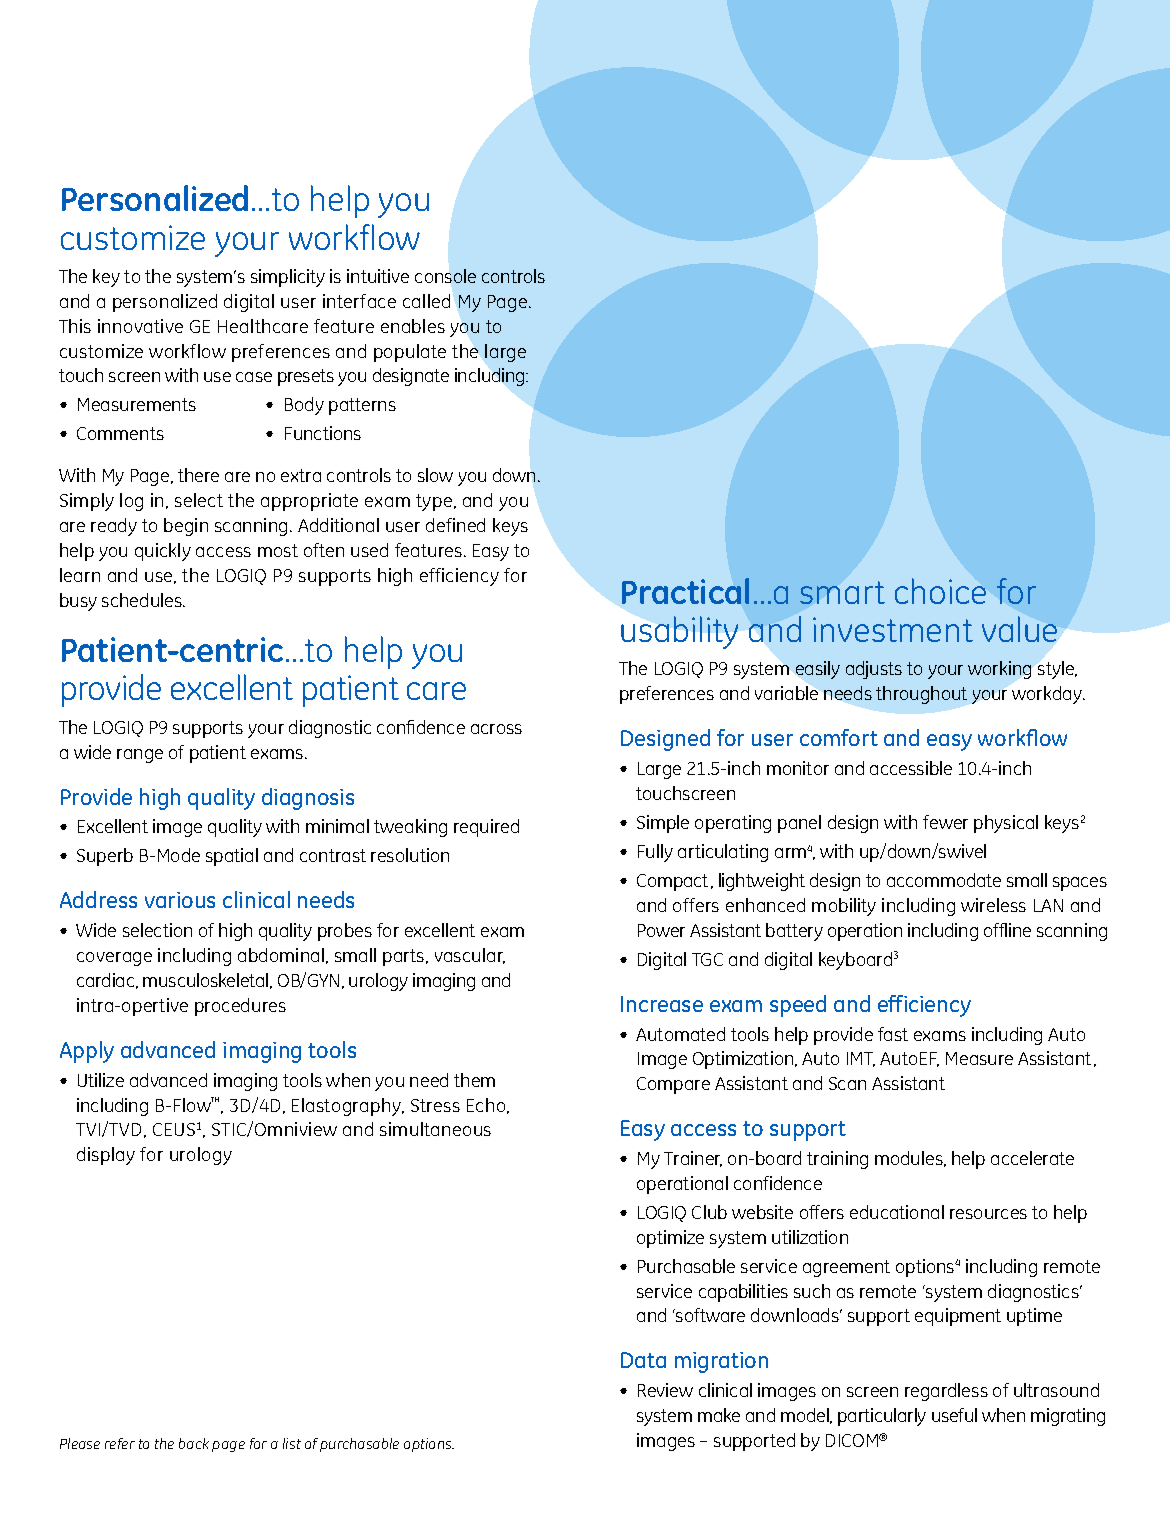  Describe the element at coordinates (655, 853) in the screenshot. I see `Fully` at that location.
